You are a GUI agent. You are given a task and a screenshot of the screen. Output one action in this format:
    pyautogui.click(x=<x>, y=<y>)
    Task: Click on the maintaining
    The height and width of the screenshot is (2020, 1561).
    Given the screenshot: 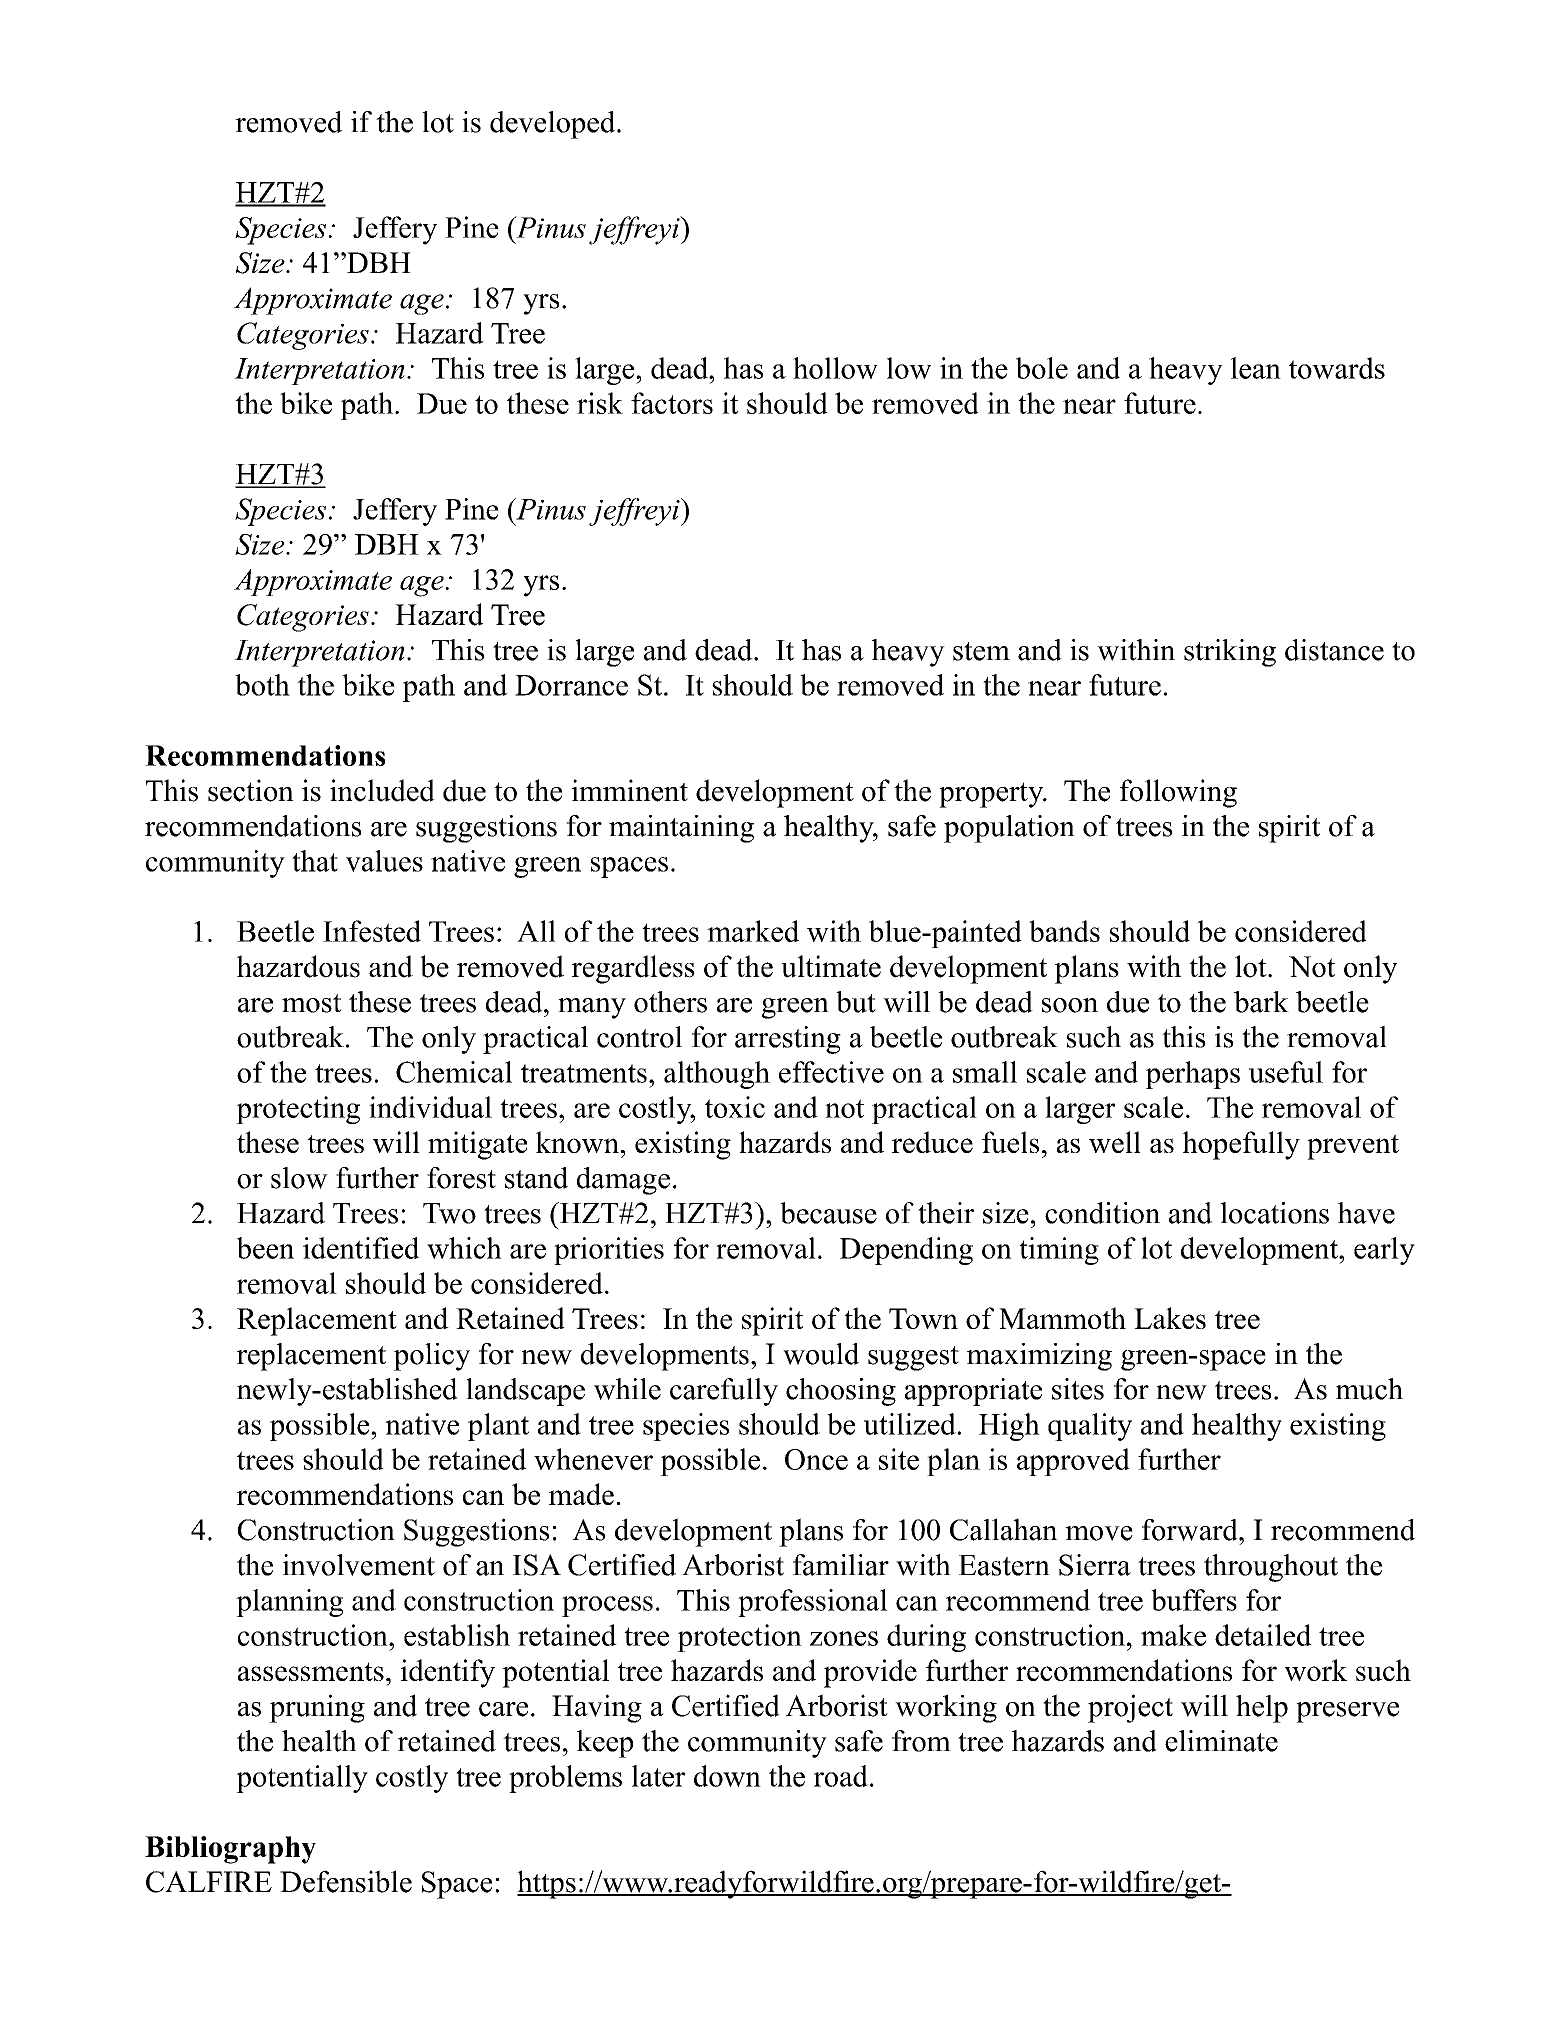 What is the action you would take?
    pyautogui.click(x=681, y=829)
